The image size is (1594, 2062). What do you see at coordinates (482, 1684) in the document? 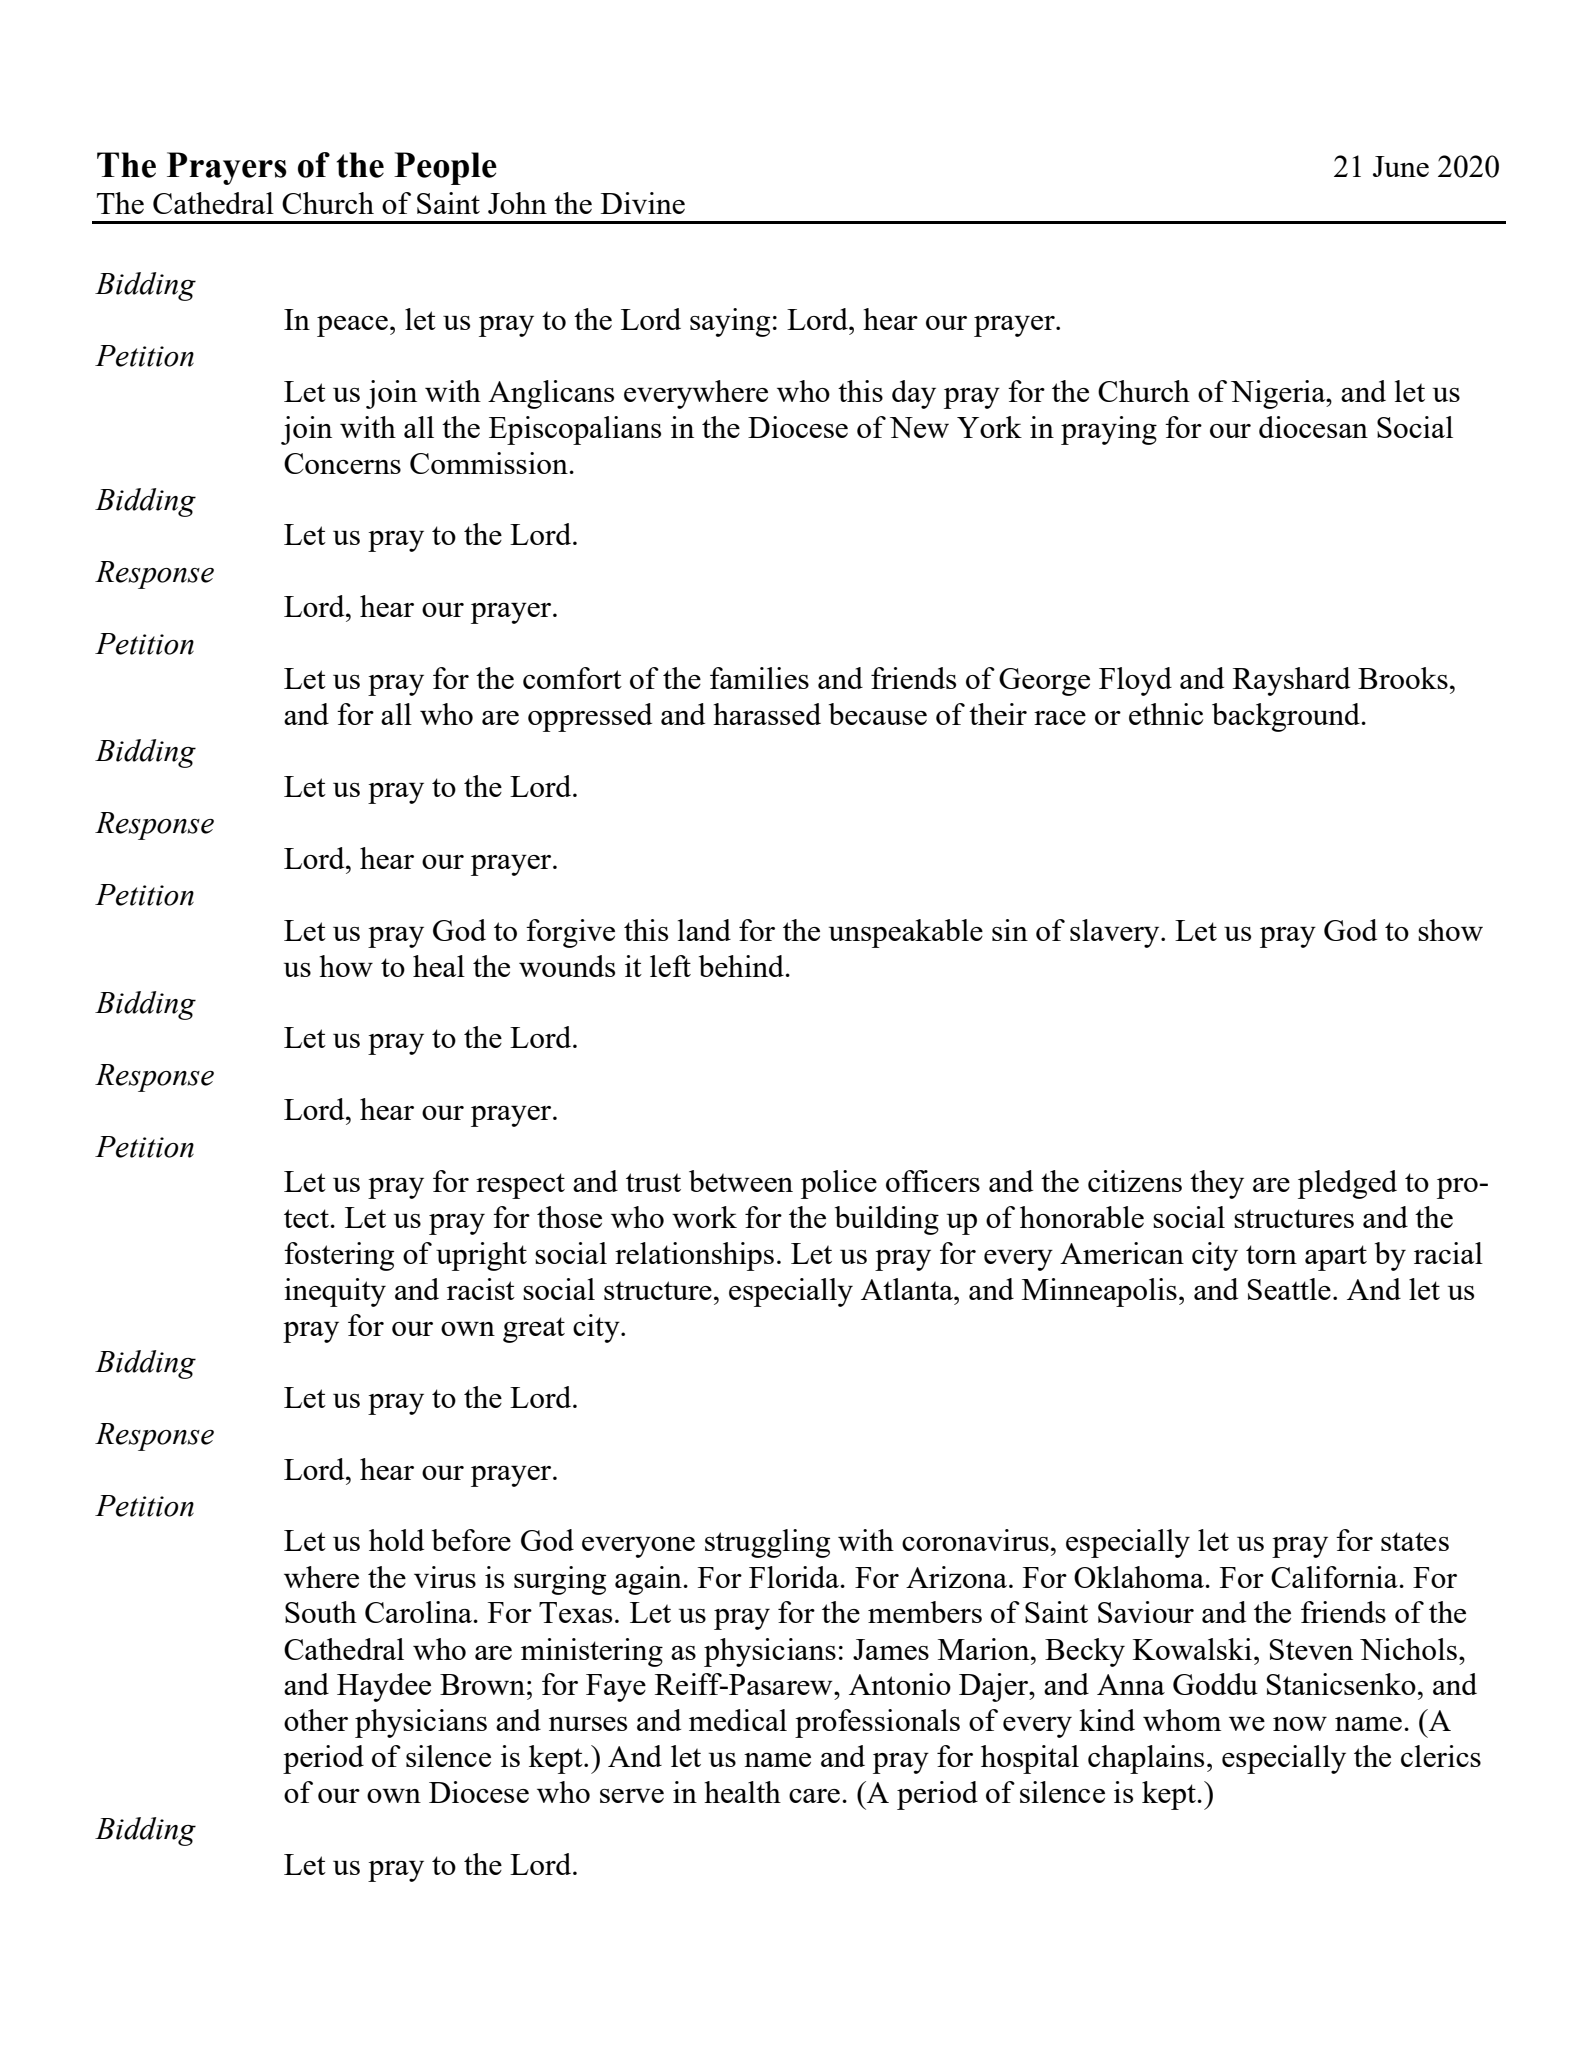
I see `Brown` at bounding box center [482, 1684].
